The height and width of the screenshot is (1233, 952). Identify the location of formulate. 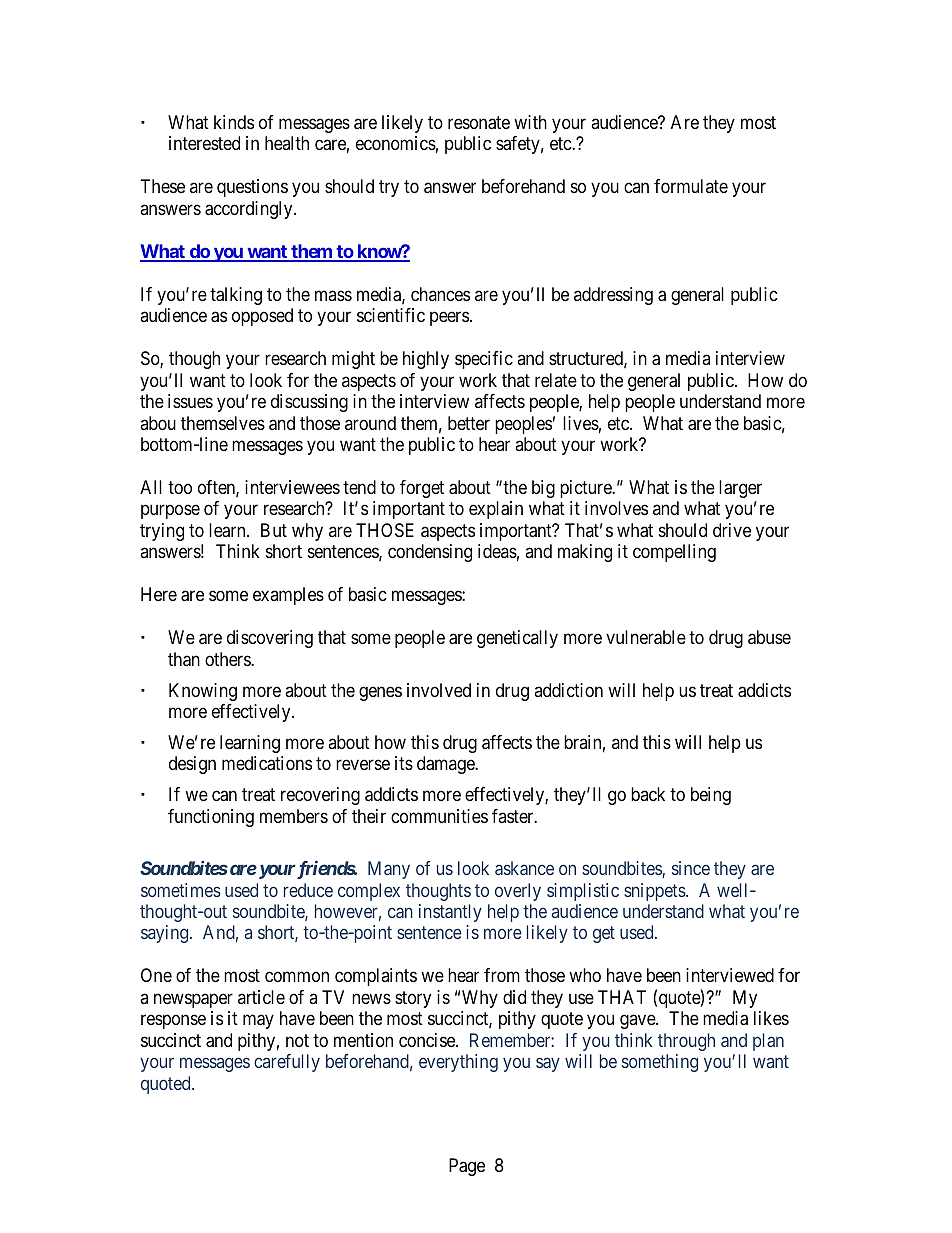
(691, 186).
